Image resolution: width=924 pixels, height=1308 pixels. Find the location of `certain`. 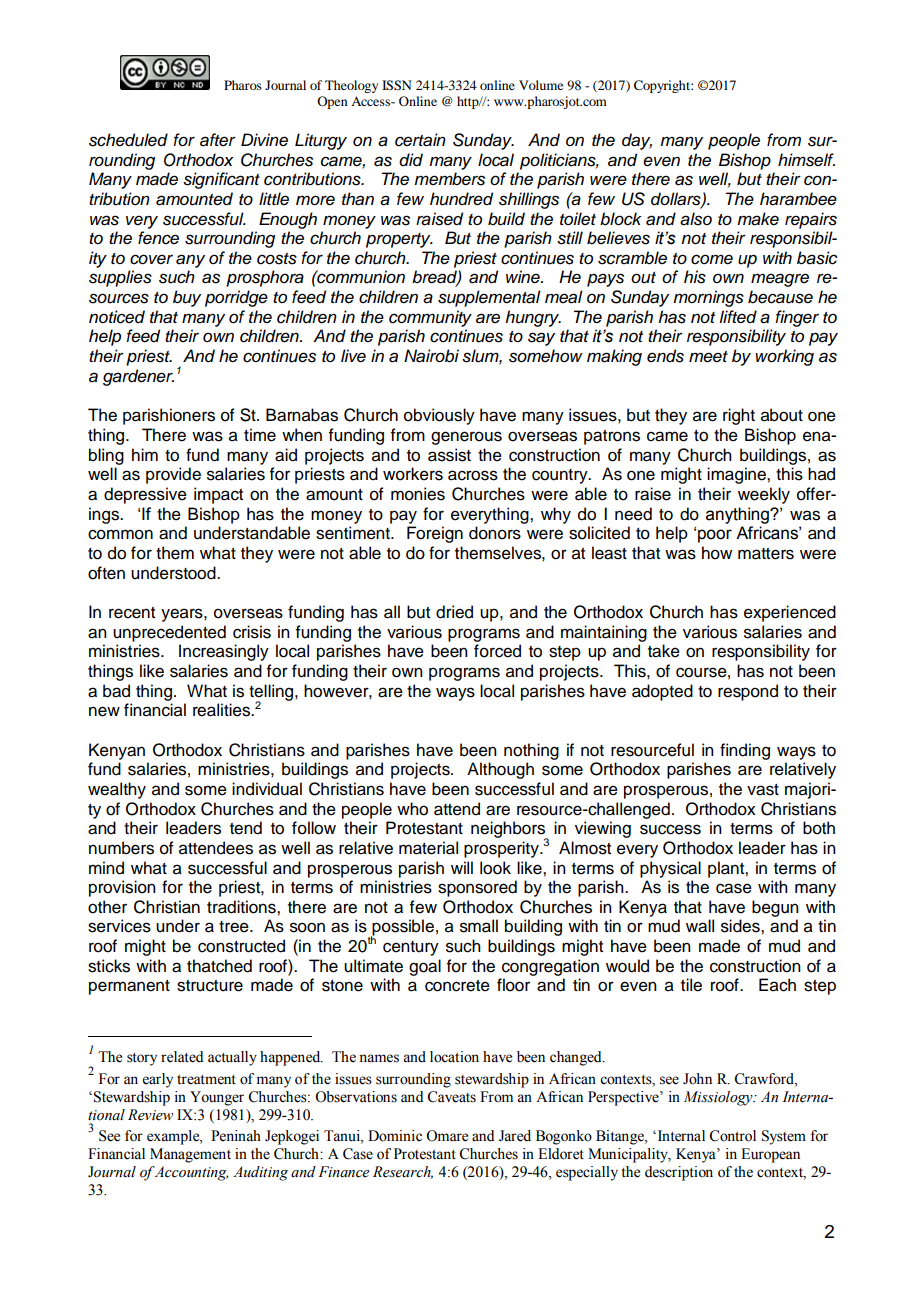

certain is located at coordinates (420, 140).
